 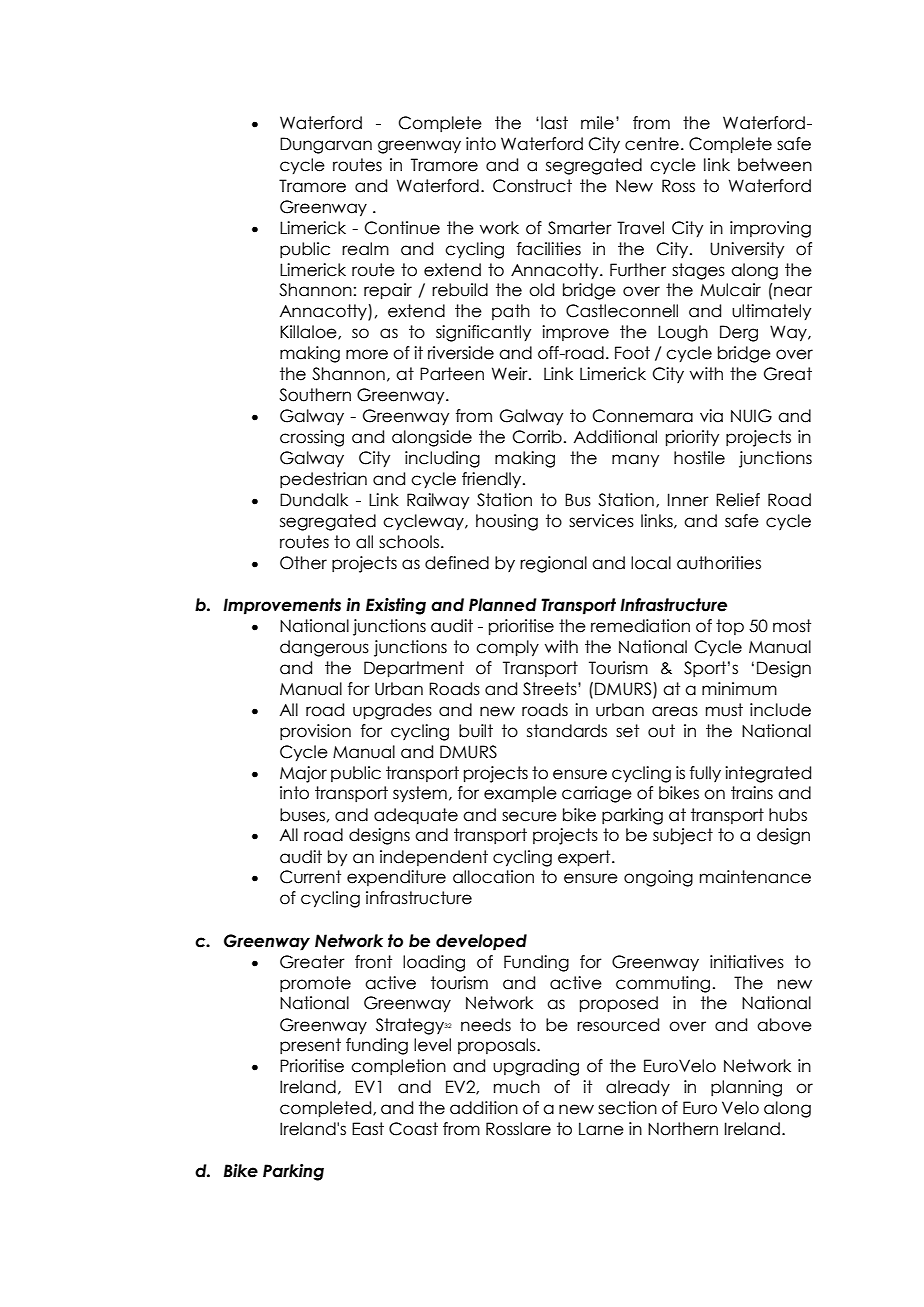 I want to click on Continue, so click(x=402, y=228).
